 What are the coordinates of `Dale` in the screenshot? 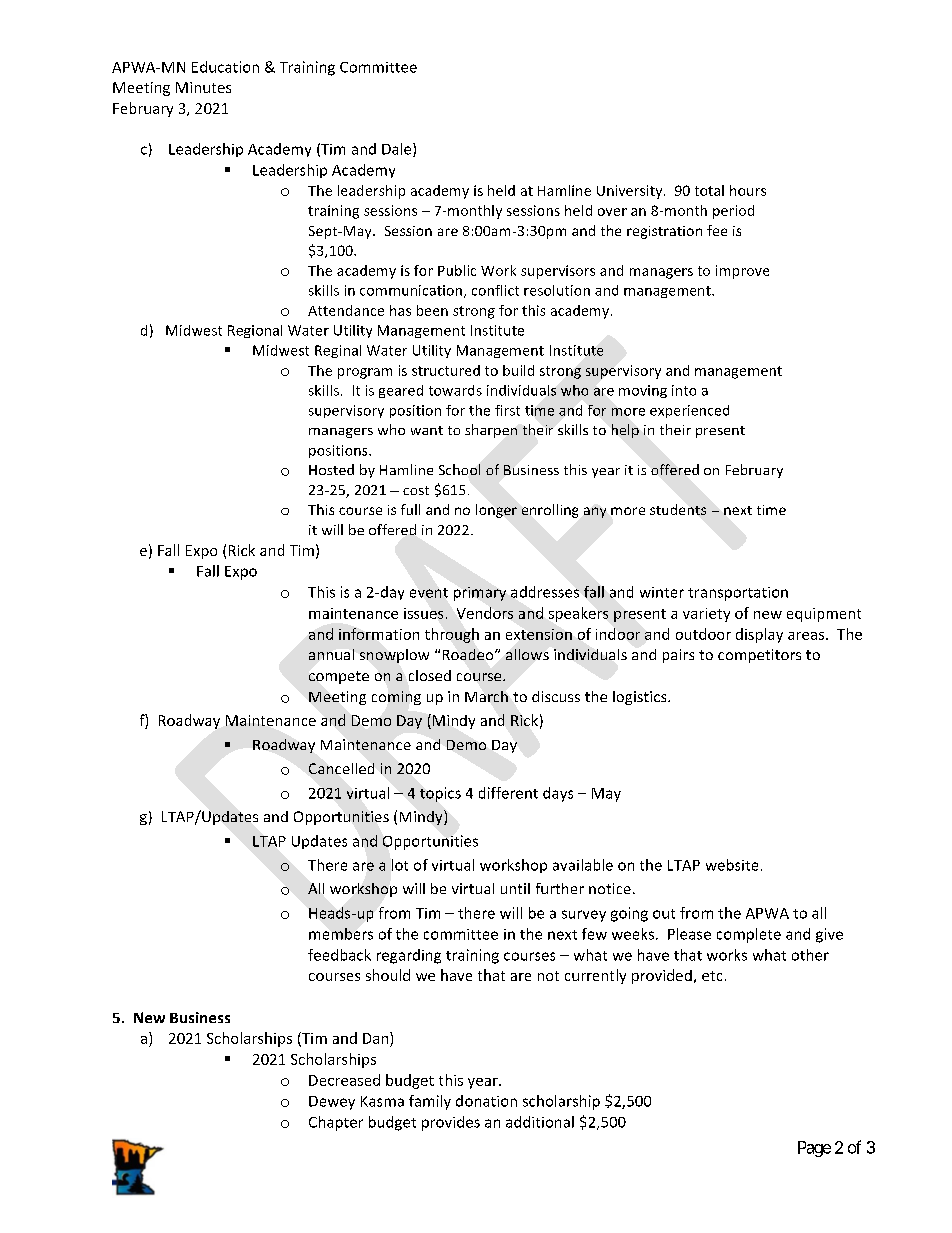 It's located at (398, 150).
